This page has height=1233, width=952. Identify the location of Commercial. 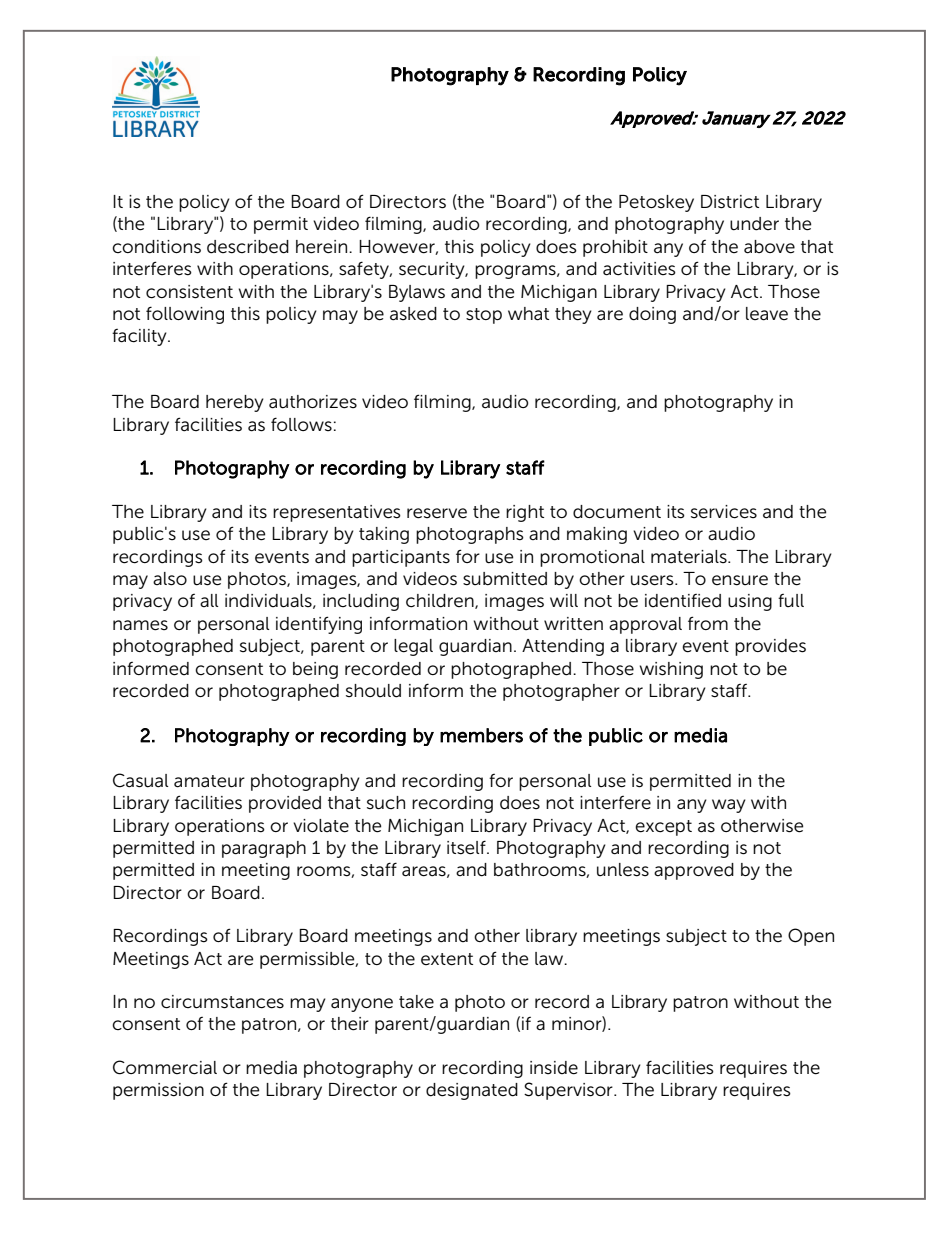
(165, 1067).
